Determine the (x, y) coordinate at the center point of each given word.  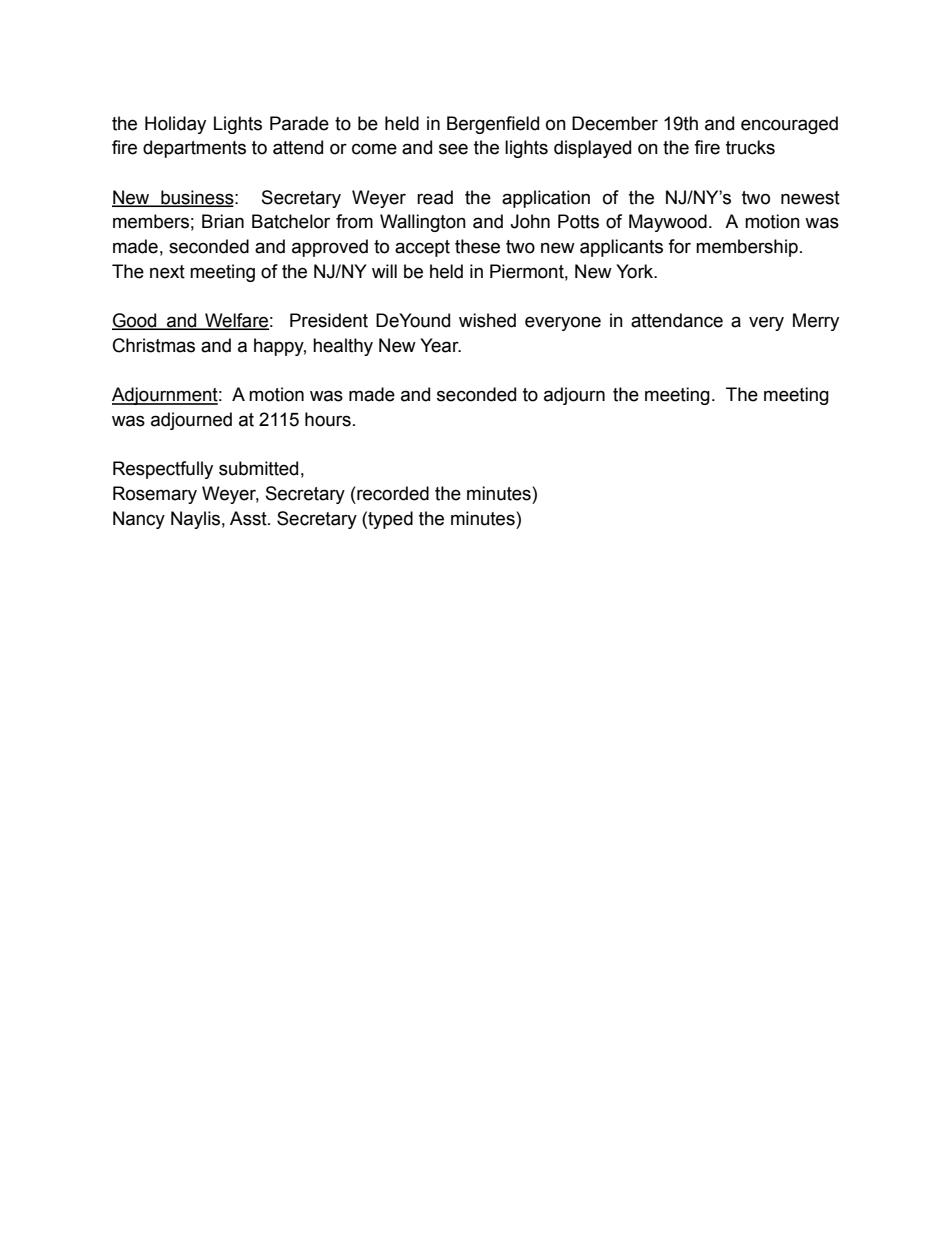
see (453, 149)
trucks (750, 147)
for (679, 246)
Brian (223, 221)
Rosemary (155, 495)
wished (487, 320)
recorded (392, 493)
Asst (249, 518)
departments (194, 149)
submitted (258, 468)
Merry (816, 322)
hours (328, 419)
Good (135, 321)
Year (440, 345)
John (530, 221)
